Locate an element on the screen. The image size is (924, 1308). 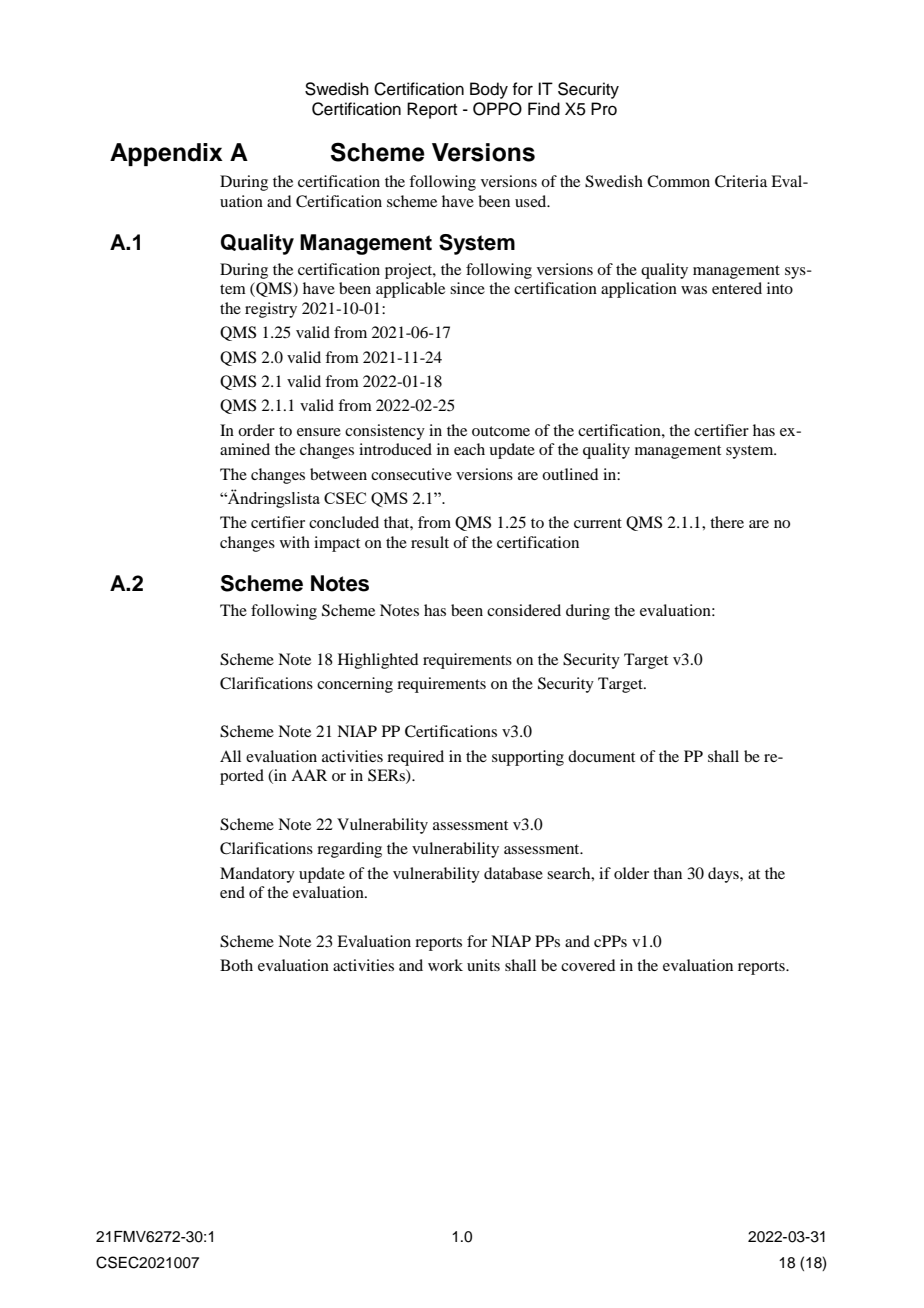
OPPO is located at coordinates (497, 109).
